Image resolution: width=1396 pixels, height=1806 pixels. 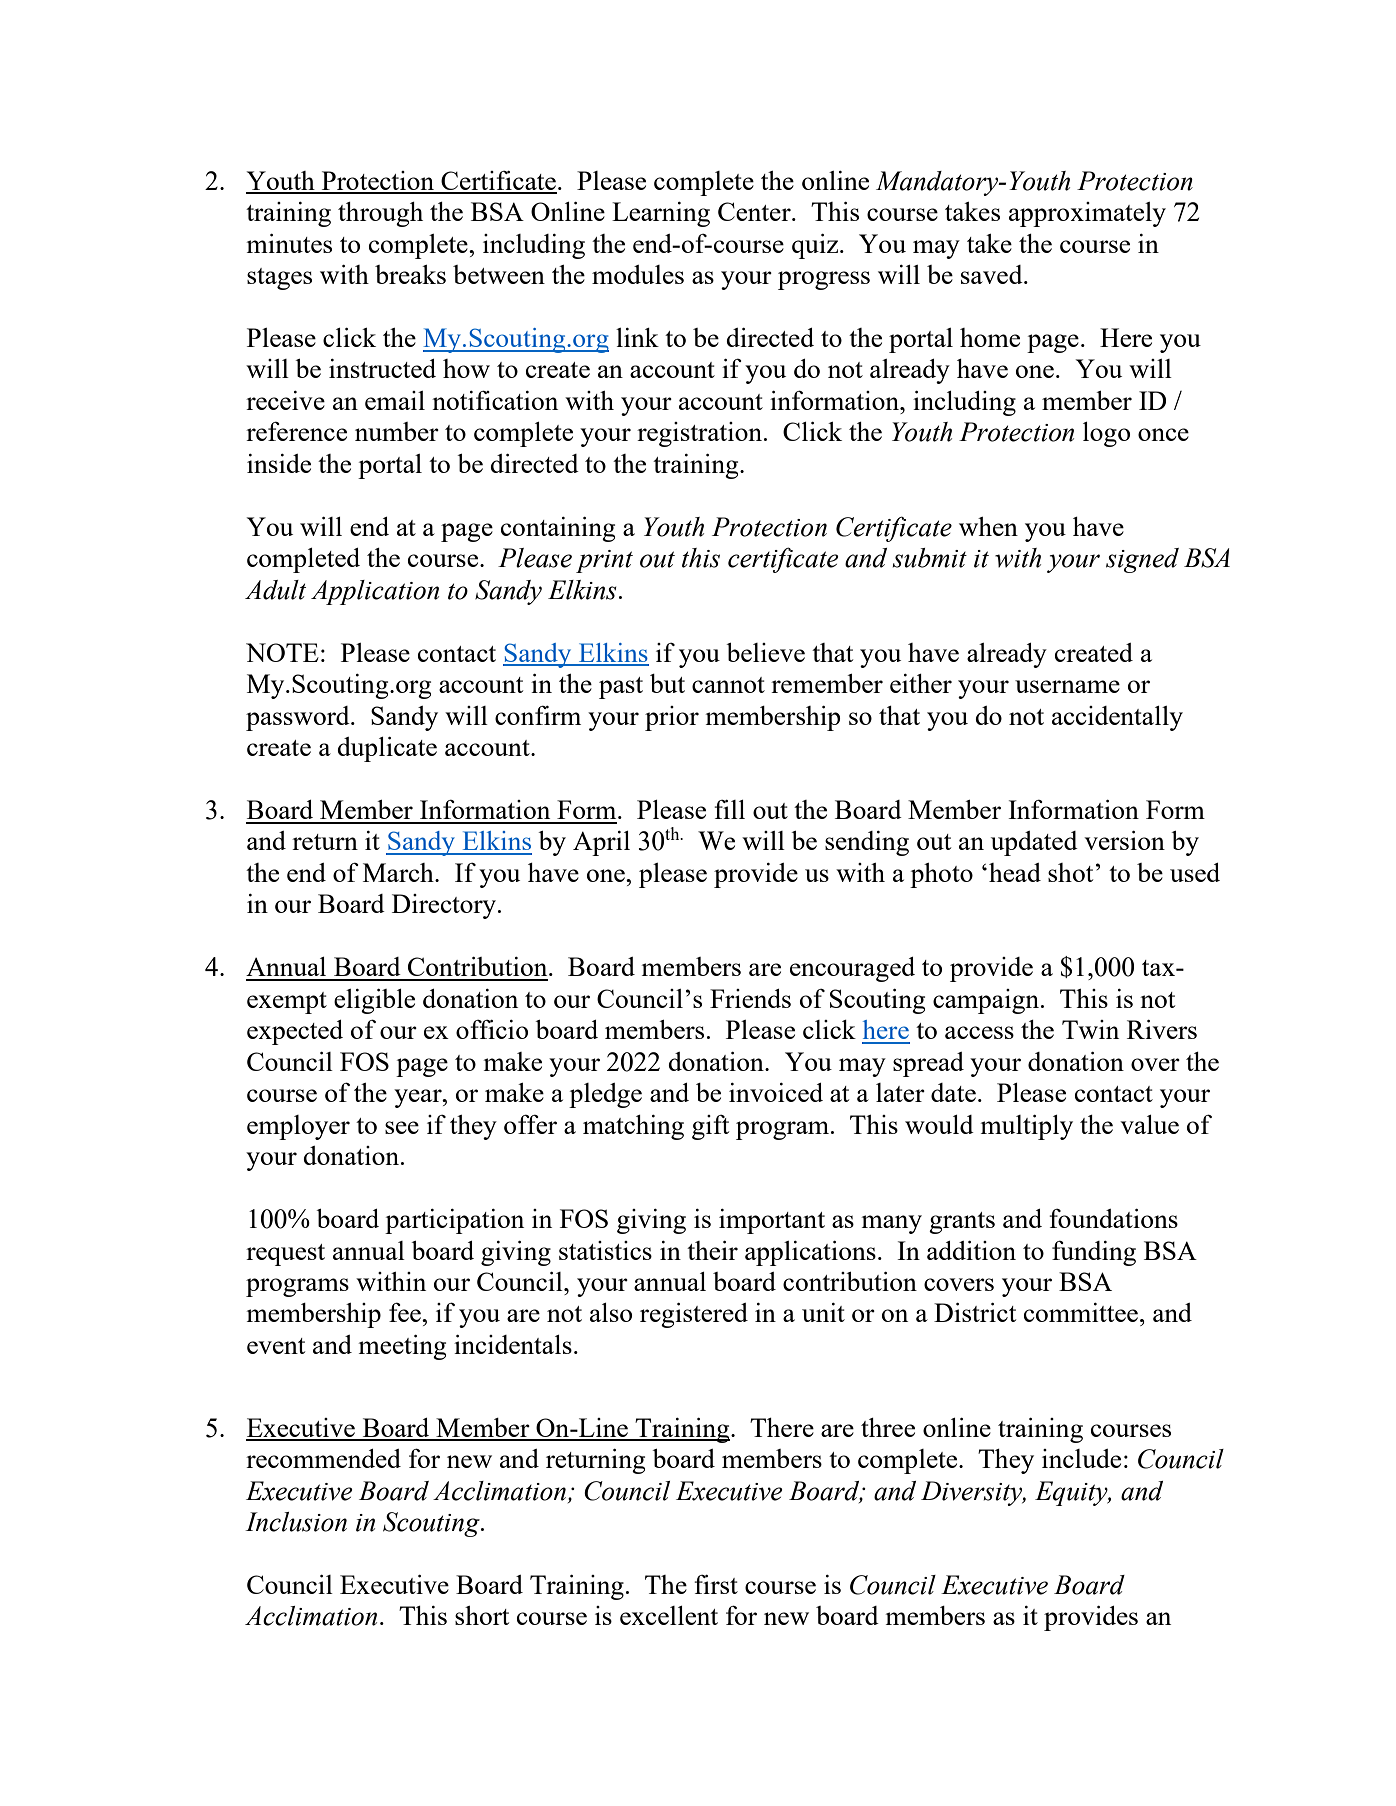 What do you see at coordinates (1142, 560) in the screenshot?
I see `signed` at bounding box center [1142, 560].
